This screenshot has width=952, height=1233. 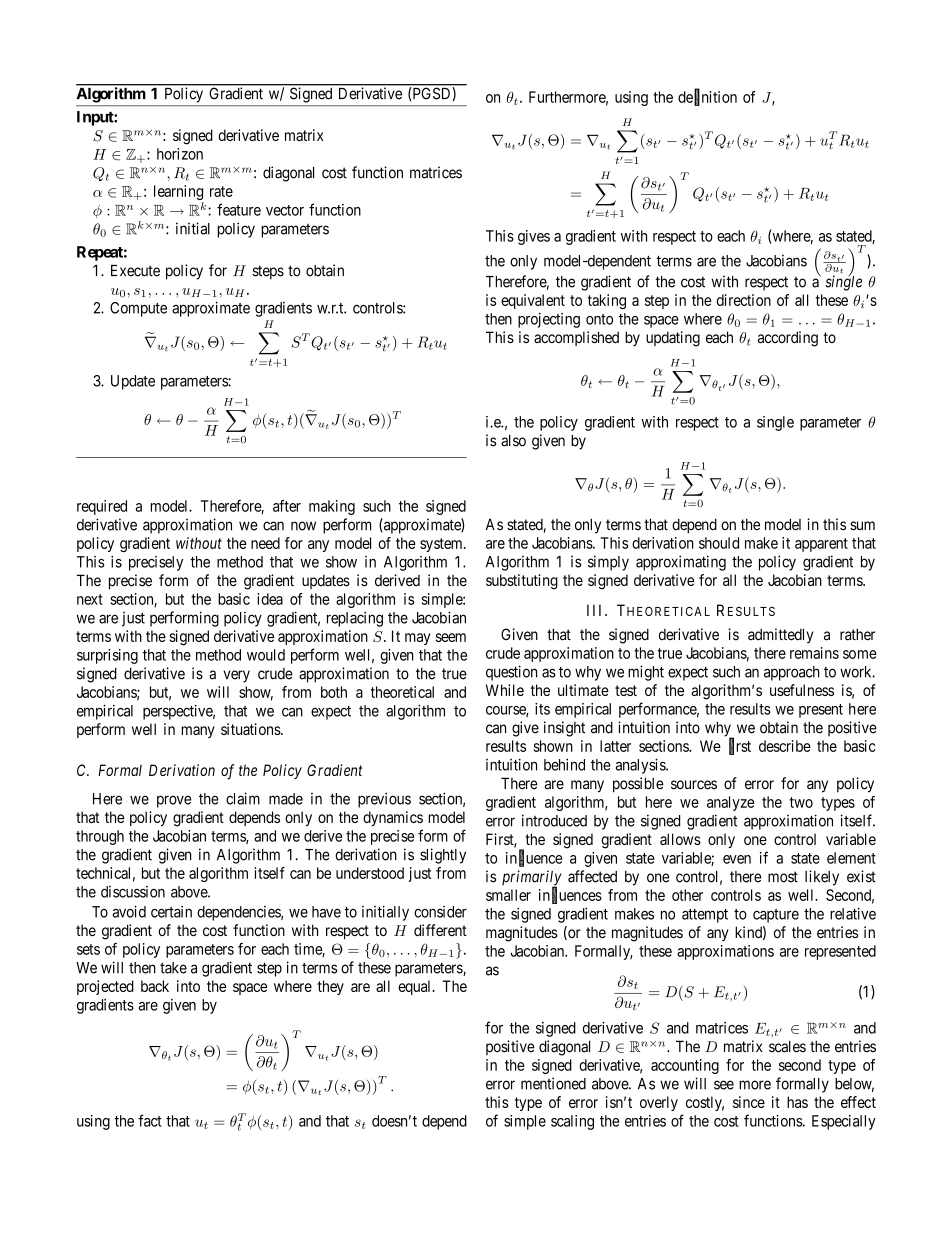 I want to click on admittedly, so click(x=781, y=636).
